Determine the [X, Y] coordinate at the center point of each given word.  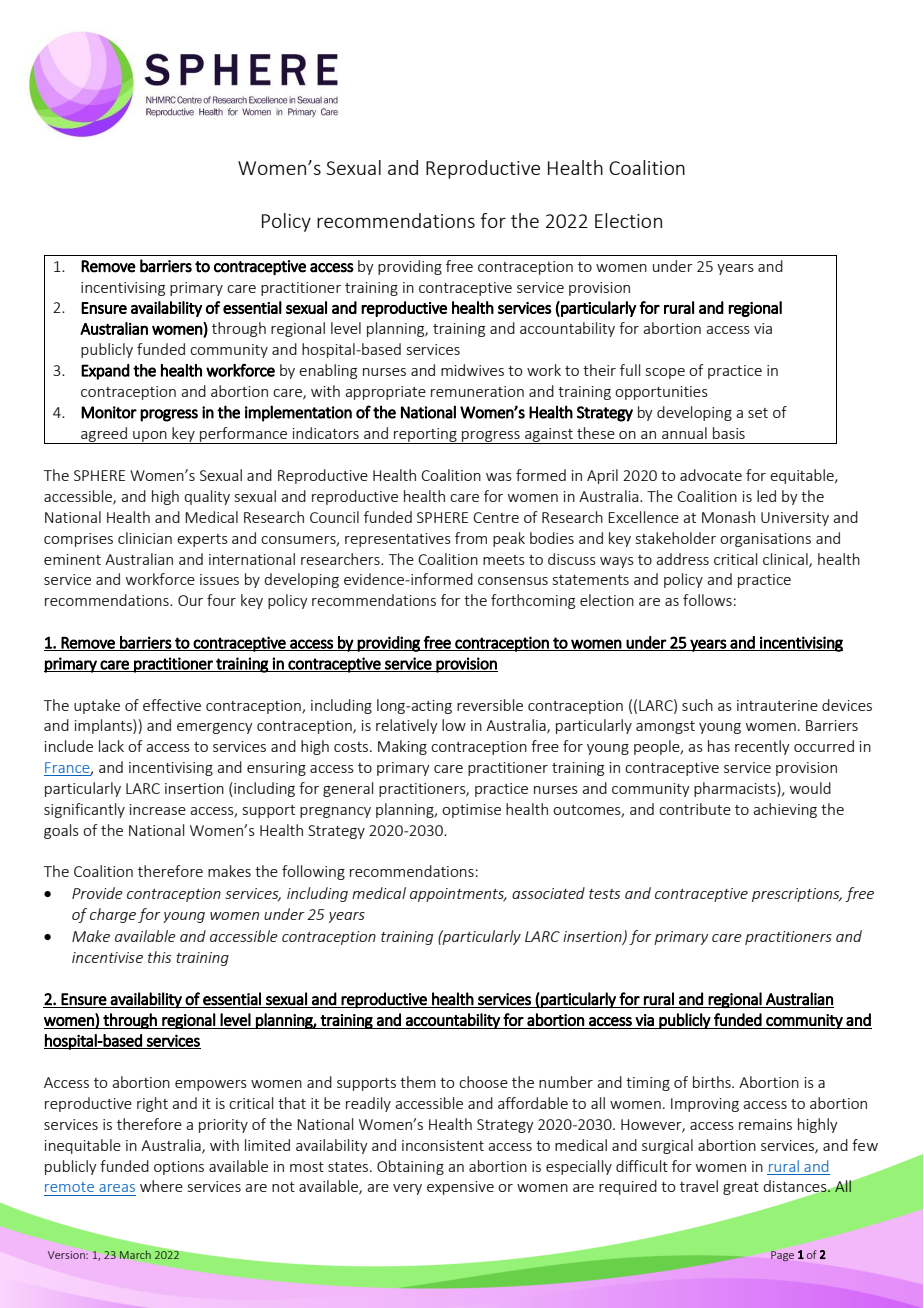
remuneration [477, 391]
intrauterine [777, 705]
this [159, 957]
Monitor [109, 412]
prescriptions [797, 895]
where [161, 1186]
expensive [460, 1188]
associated [548, 893]
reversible [490, 705]
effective [172, 705]
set [758, 413]
